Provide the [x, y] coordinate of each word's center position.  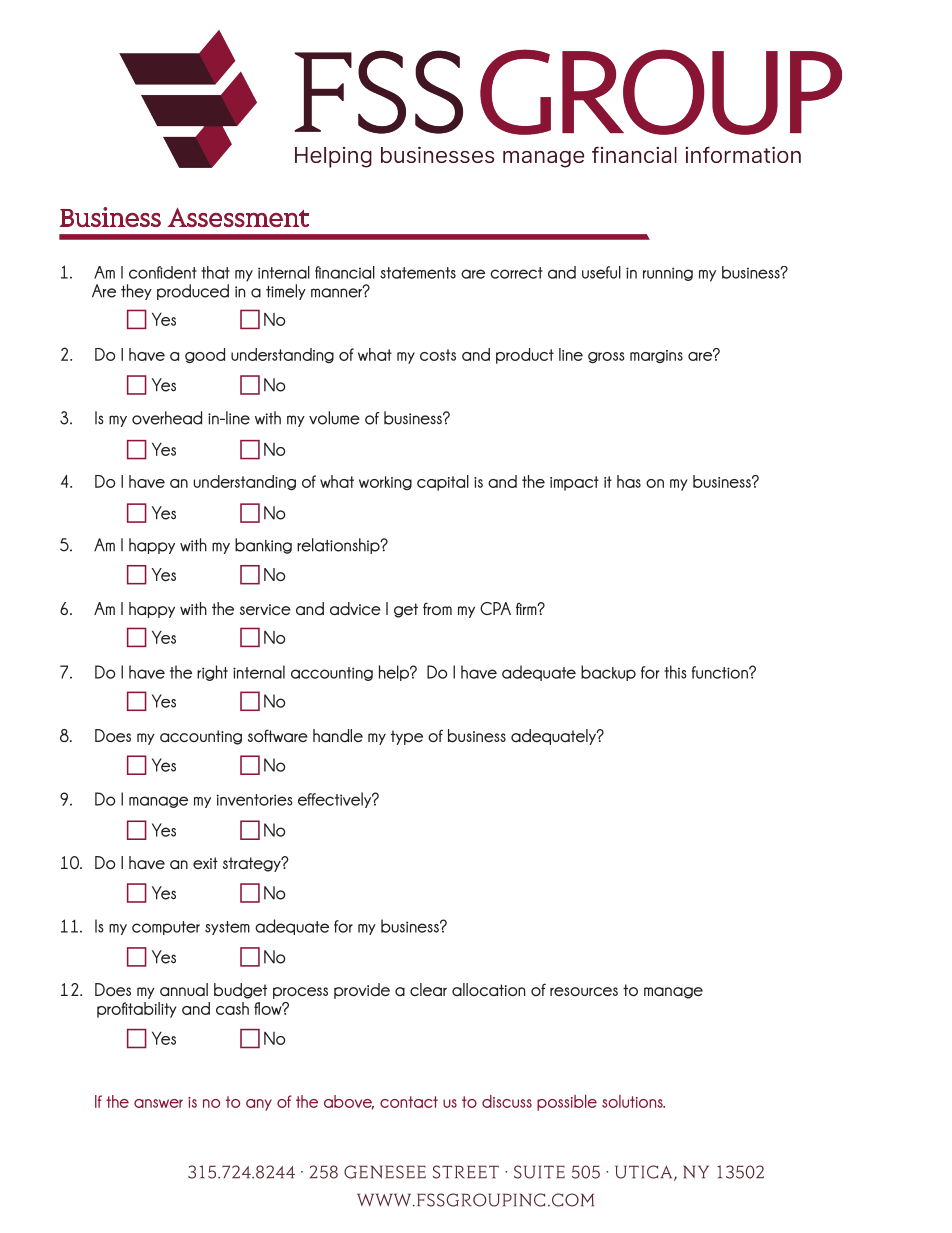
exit [205, 863]
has [629, 481]
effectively [336, 800]
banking [263, 546]
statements [418, 273]
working [385, 483]
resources [584, 991]
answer [158, 1103]
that [215, 272]
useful [601, 272]
